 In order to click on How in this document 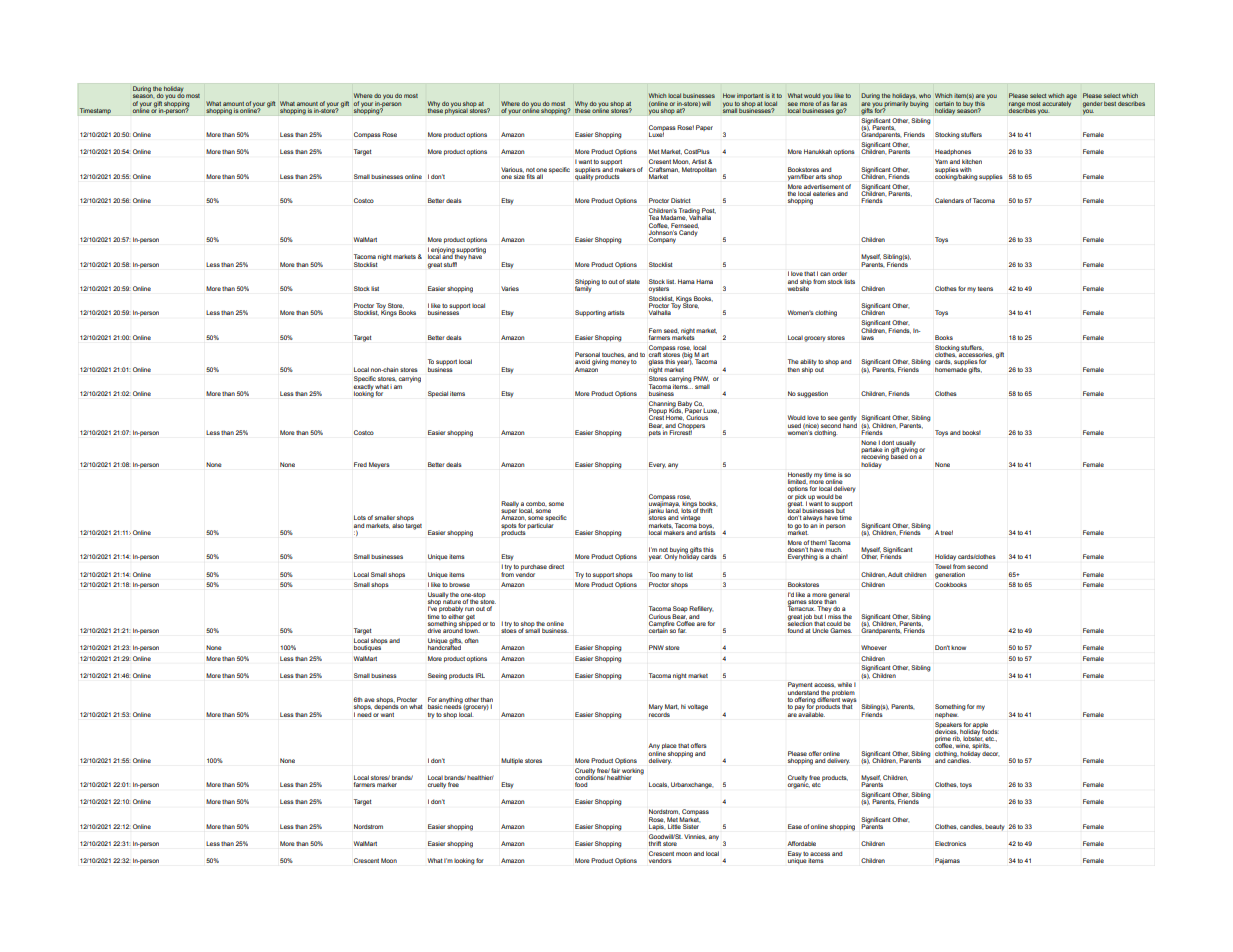, I will do `click(729, 95)`.
